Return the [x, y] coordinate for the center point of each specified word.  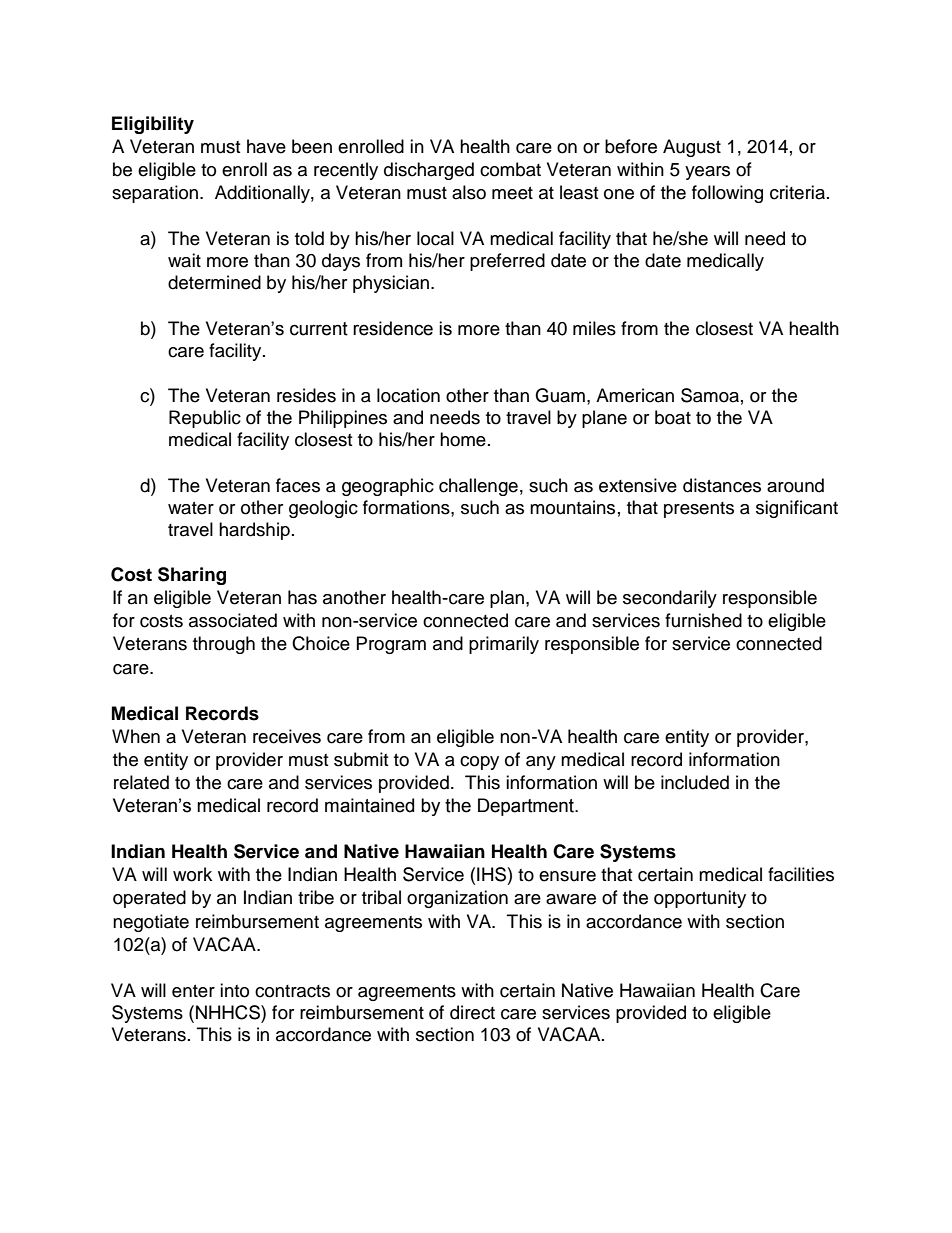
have [266, 146]
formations [407, 507]
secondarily [670, 599]
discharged [429, 171]
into [234, 990]
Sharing [192, 576]
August [692, 148]
